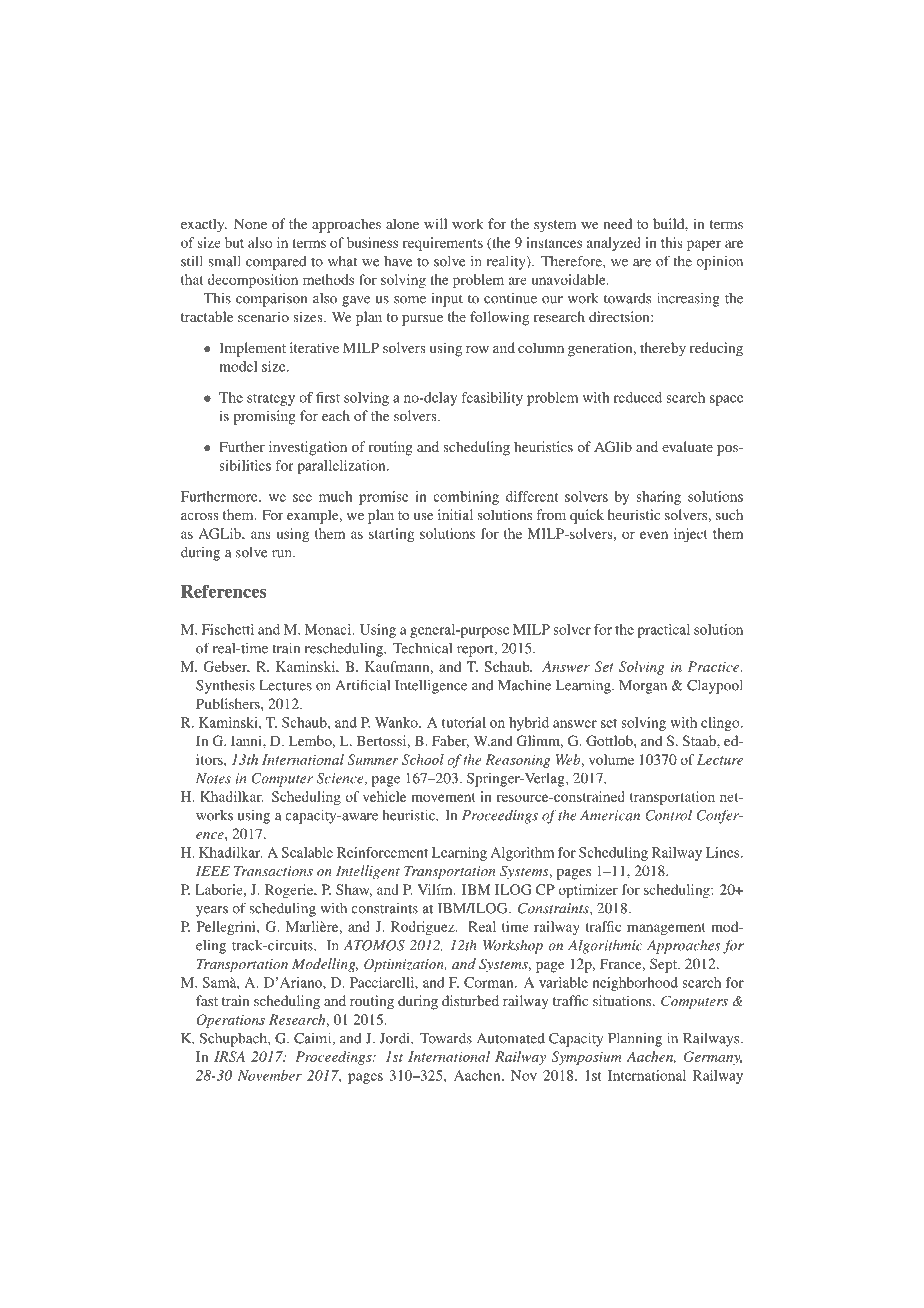 The height and width of the screenshot is (1308, 924). What do you see at coordinates (666, 929) in the screenshot?
I see `management` at bounding box center [666, 929].
